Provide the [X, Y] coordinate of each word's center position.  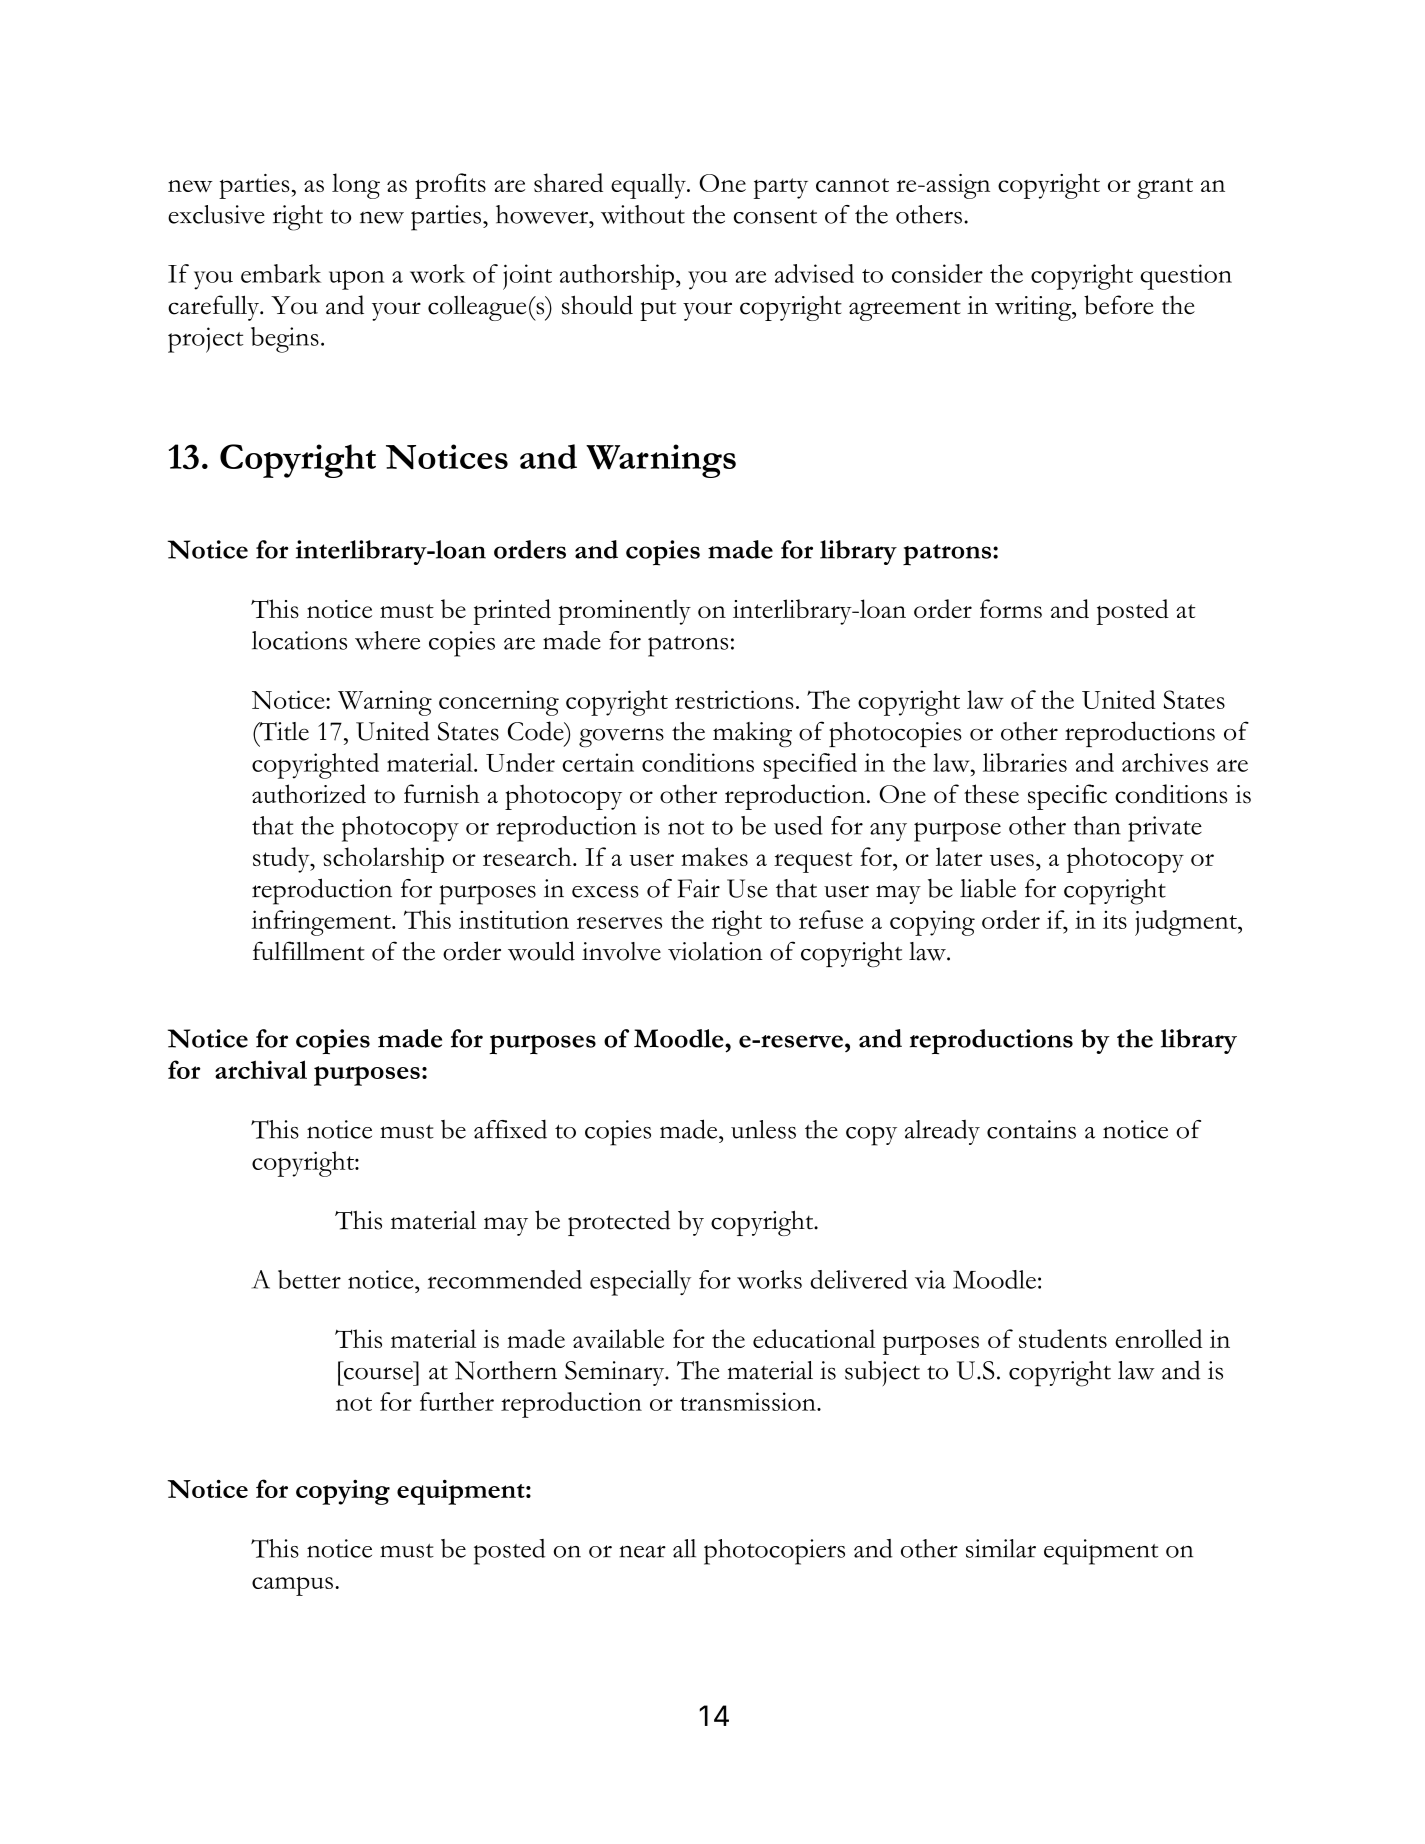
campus [292, 1586]
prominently [624, 612]
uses [1012, 860]
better [309, 1279]
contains [1031, 1129]
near [642, 1551]
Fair [699, 888]
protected [619, 1223]
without [643, 214]
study [282, 860]
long [356, 186]
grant [1165, 188]
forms [1011, 608]
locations [299, 640]
